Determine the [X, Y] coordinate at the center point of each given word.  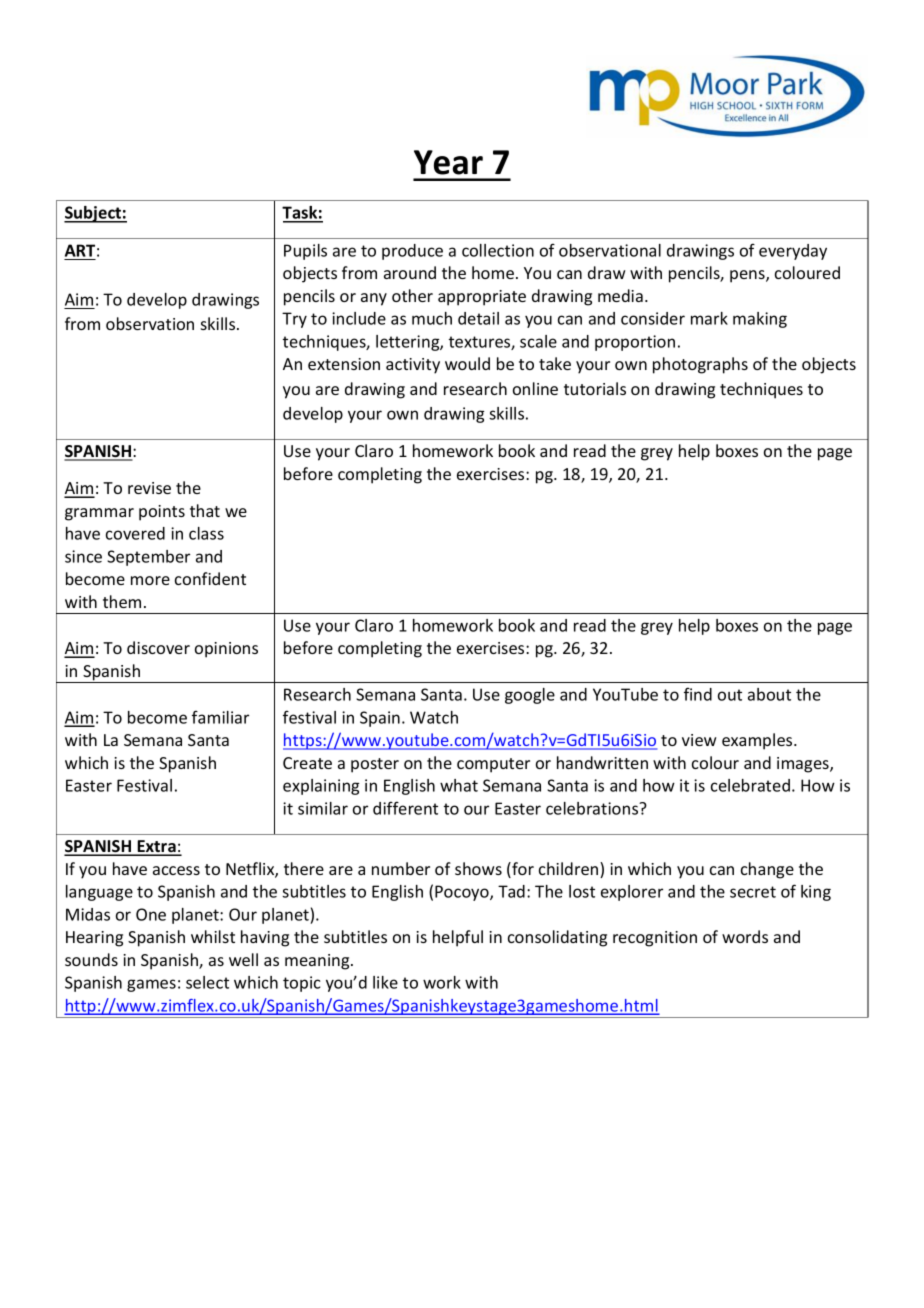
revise [149, 488]
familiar [220, 717]
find [698, 694]
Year [448, 162]
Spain [380, 719]
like [385, 982]
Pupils [305, 252]
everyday [793, 252]
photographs [700, 365]
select [207, 982]
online [535, 388]
